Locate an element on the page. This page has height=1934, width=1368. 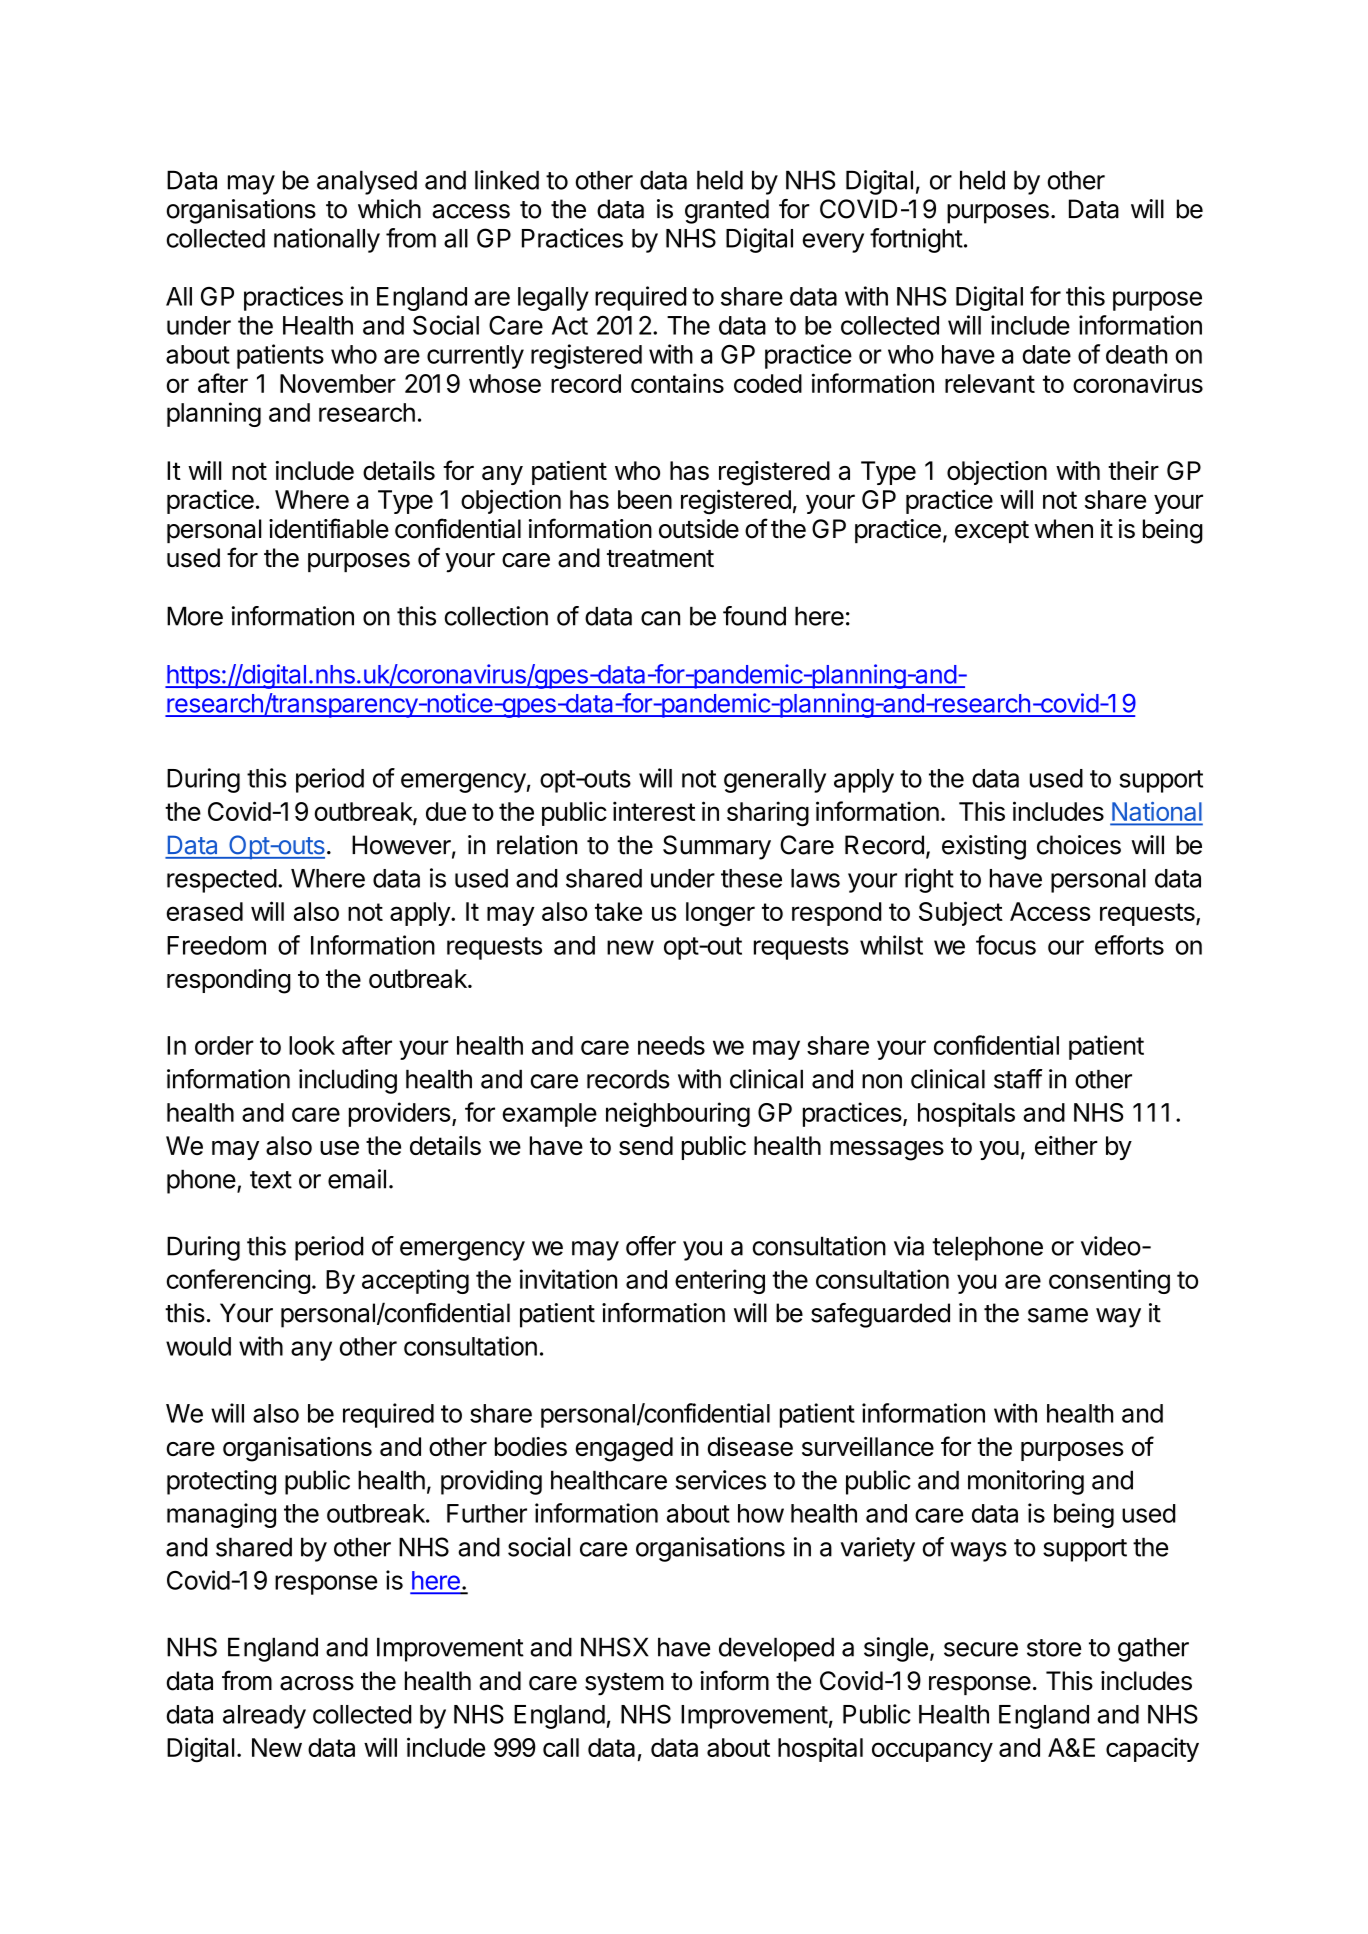
system is located at coordinates (624, 1684).
